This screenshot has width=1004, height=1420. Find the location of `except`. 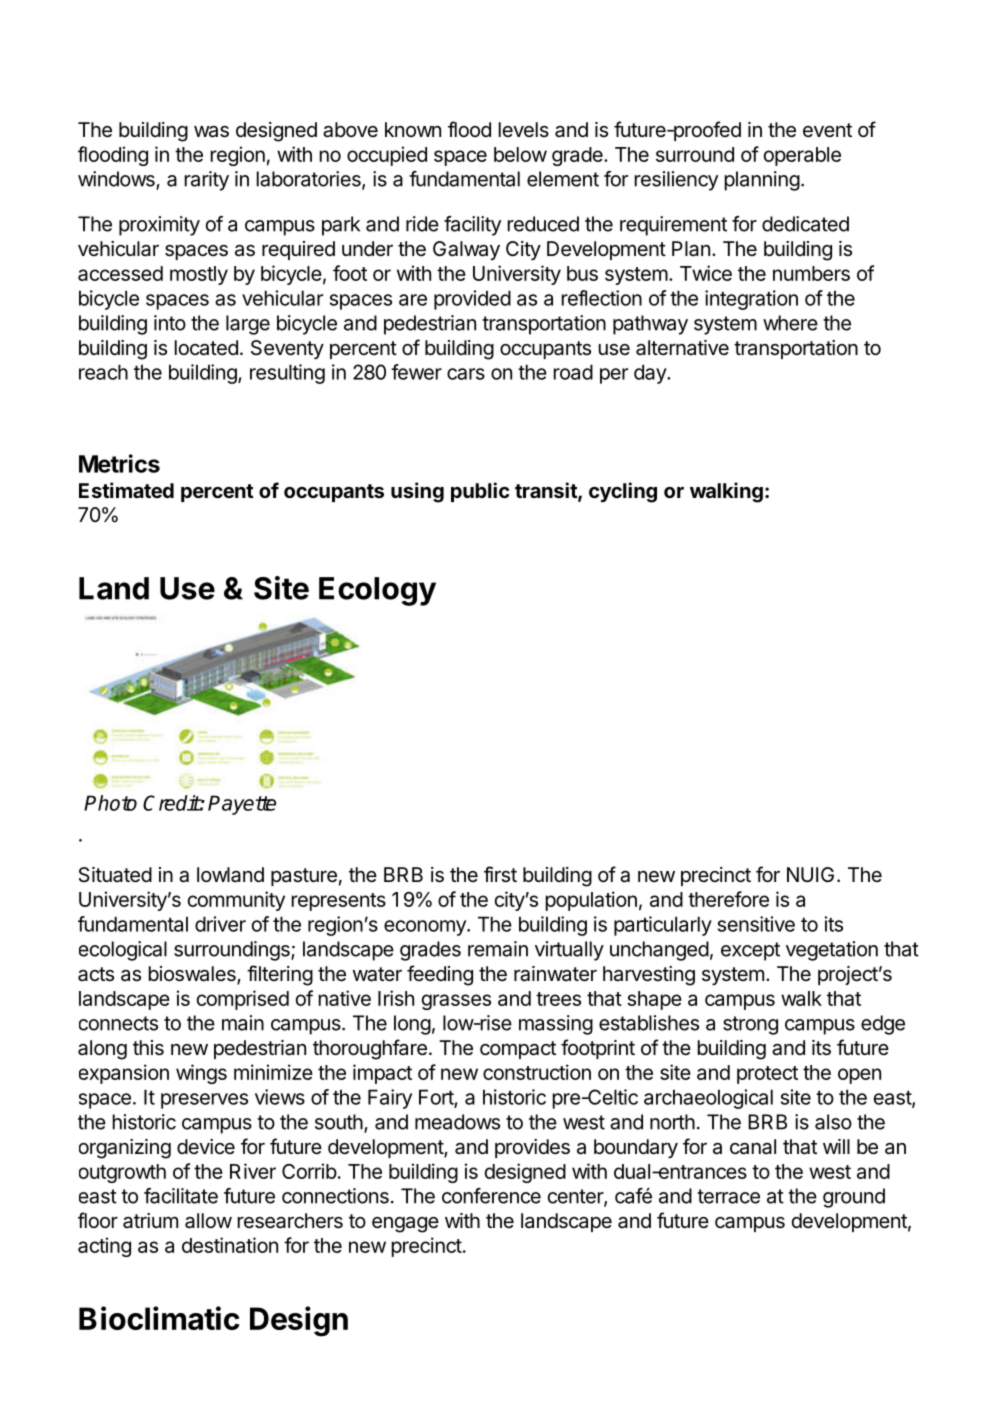

except is located at coordinates (750, 951).
